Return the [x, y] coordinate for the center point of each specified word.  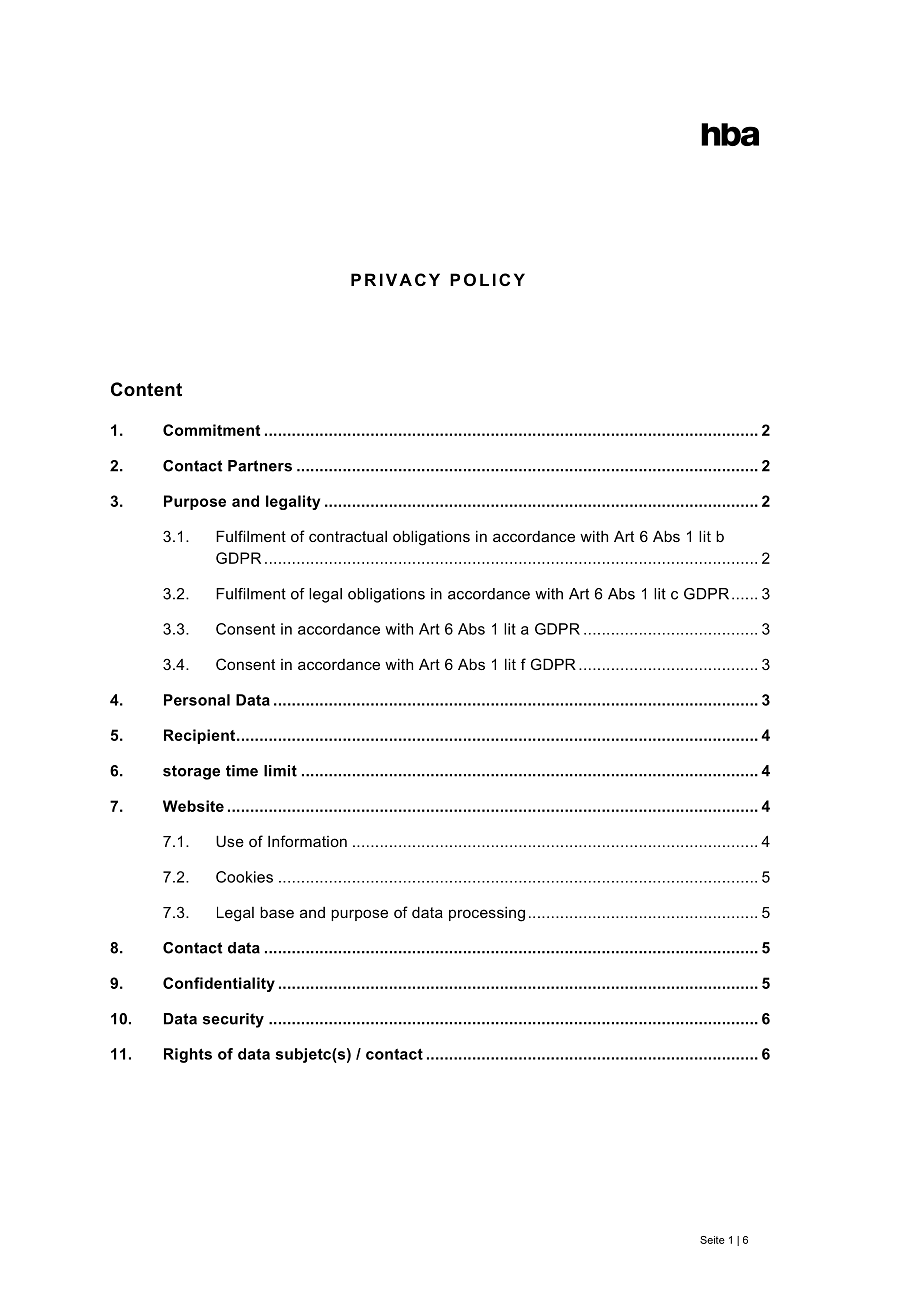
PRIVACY [395, 279]
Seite [712, 1240]
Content [146, 389]
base [277, 912]
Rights [188, 1055]
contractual [348, 536]
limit [280, 771]
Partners [260, 466]
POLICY [487, 279]
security [233, 1020]
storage [191, 772]
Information [307, 841]
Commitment [211, 430]
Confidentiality [219, 984]
